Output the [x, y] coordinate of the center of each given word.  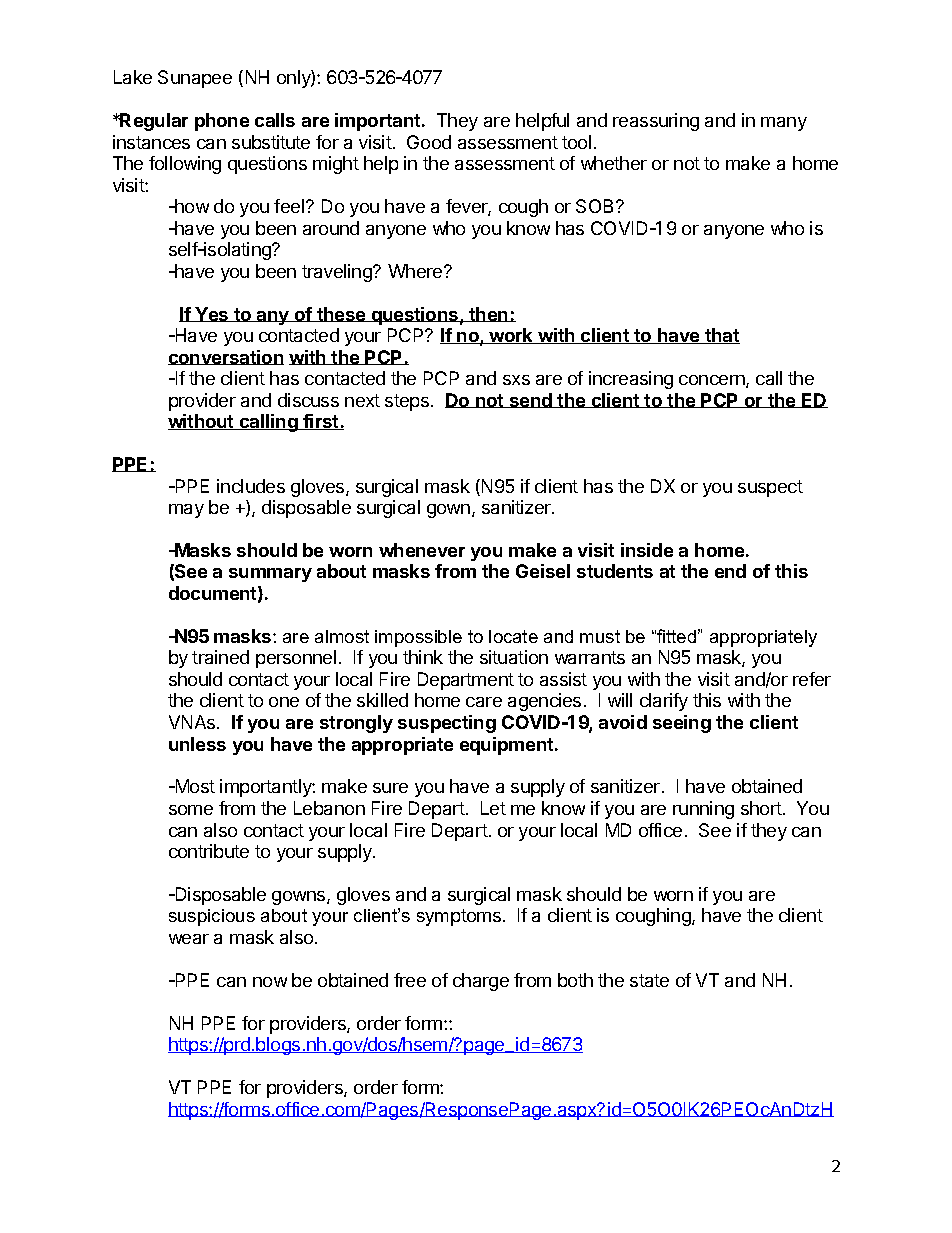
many [784, 124]
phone [222, 122]
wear [189, 939]
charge [481, 982]
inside [647, 550]
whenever [422, 550]
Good [429, 142]
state [649, 980]
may [186, 511]
